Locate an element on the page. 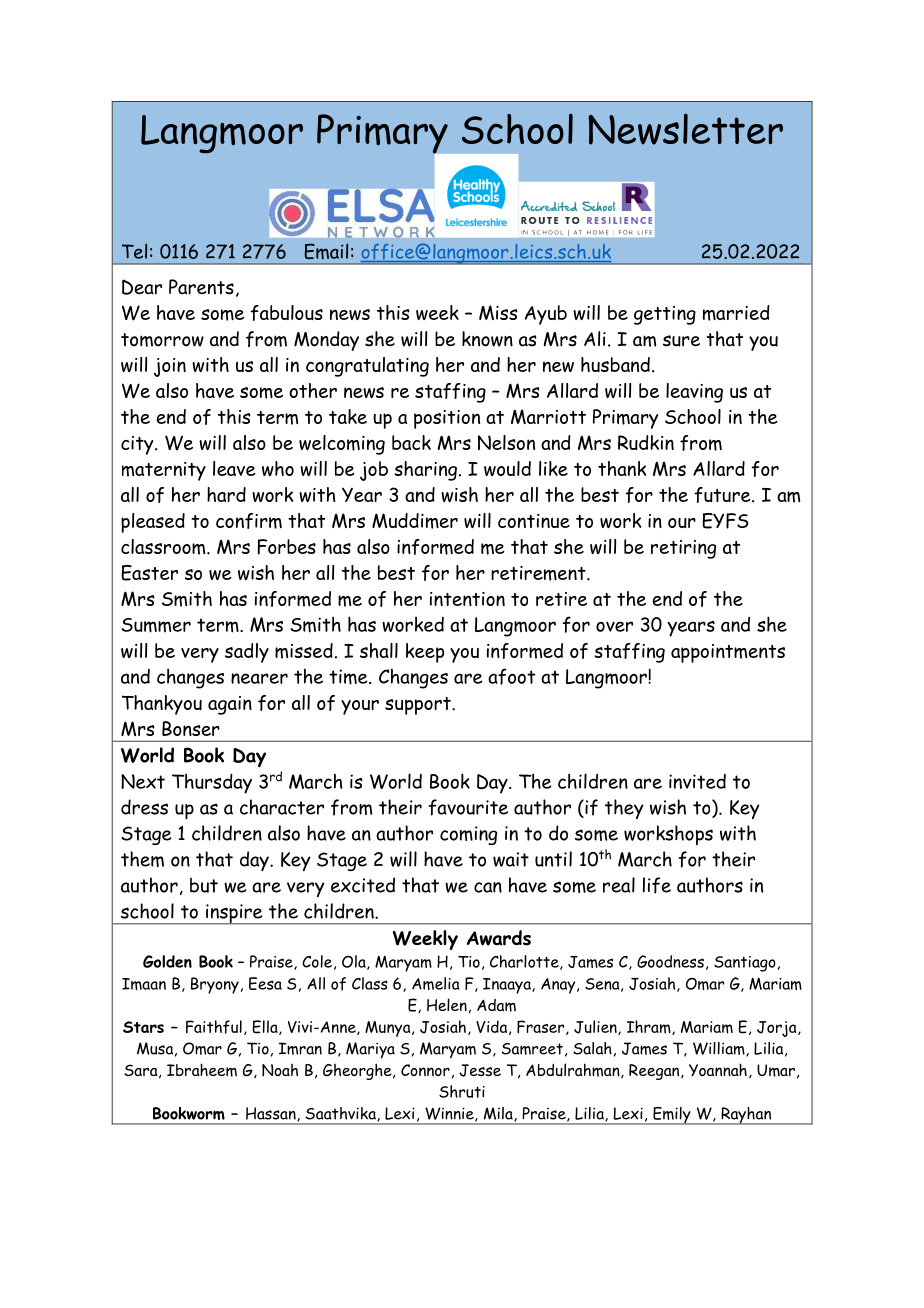  retiring is located at coordinates (683, 549).
